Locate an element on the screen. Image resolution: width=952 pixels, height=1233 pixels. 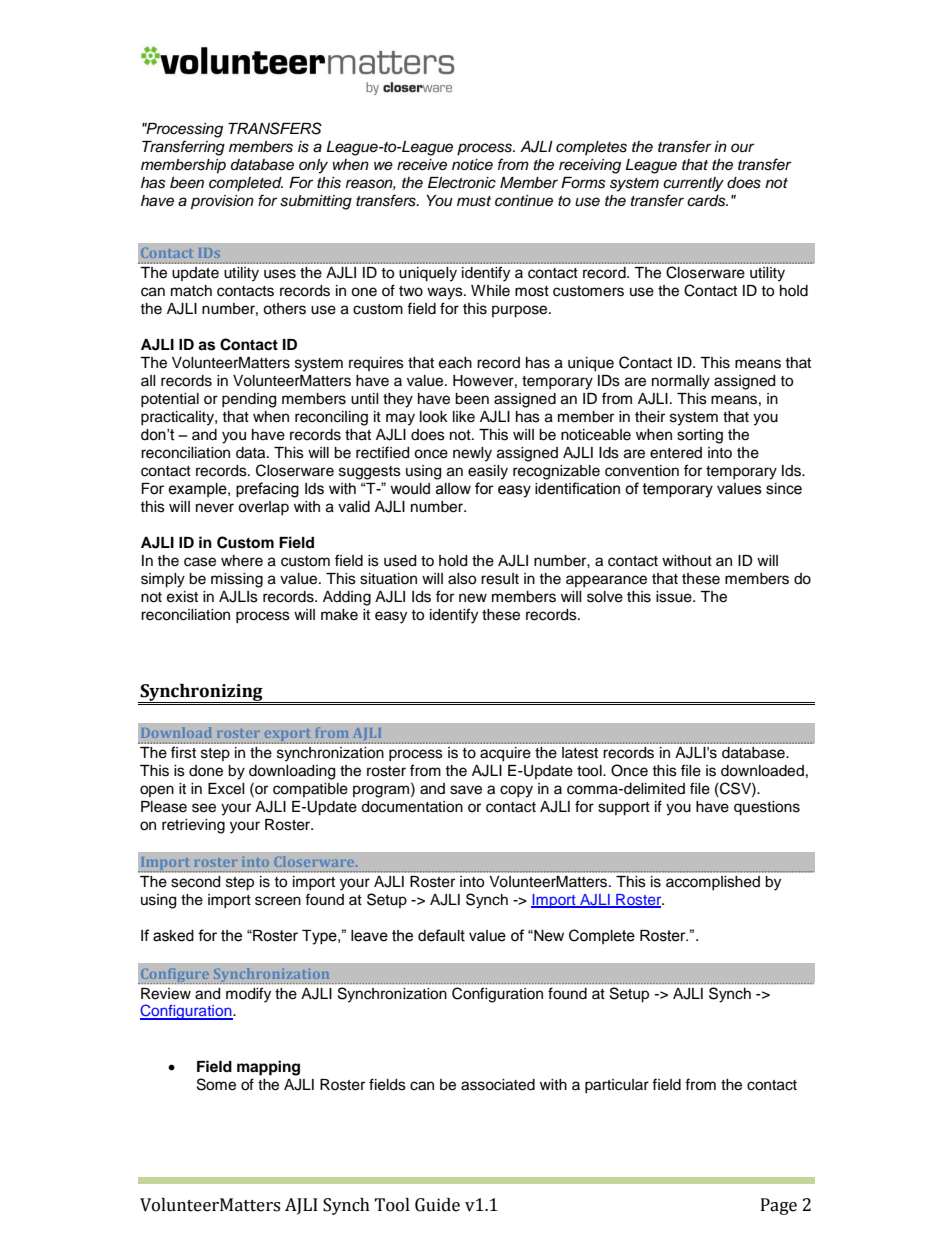
export is located at coordinates (287, 736).
